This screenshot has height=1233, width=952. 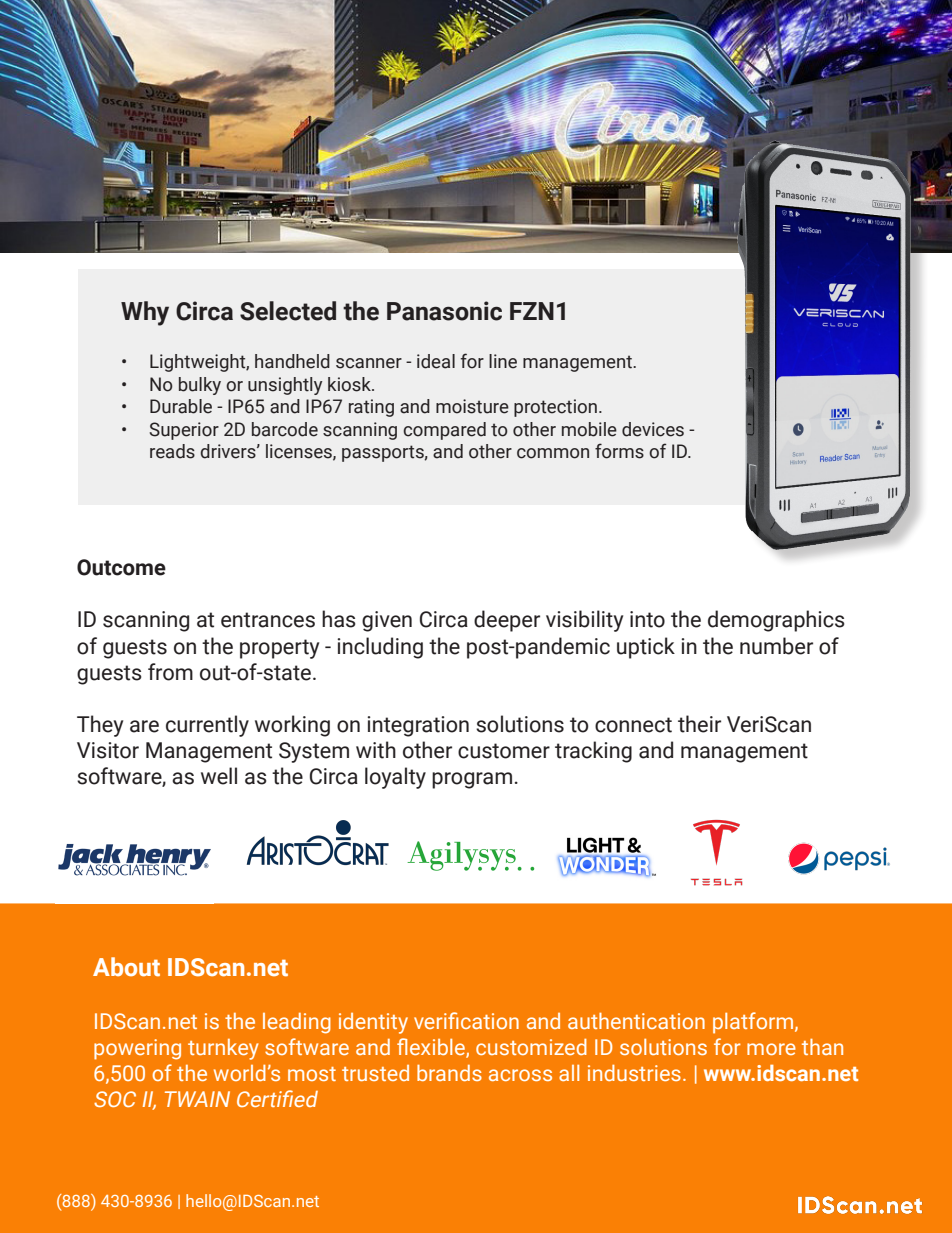 What do you see at coordinates (268, 620) in the screenshot?
I see `entrances` at bounding box center [268, 620].
